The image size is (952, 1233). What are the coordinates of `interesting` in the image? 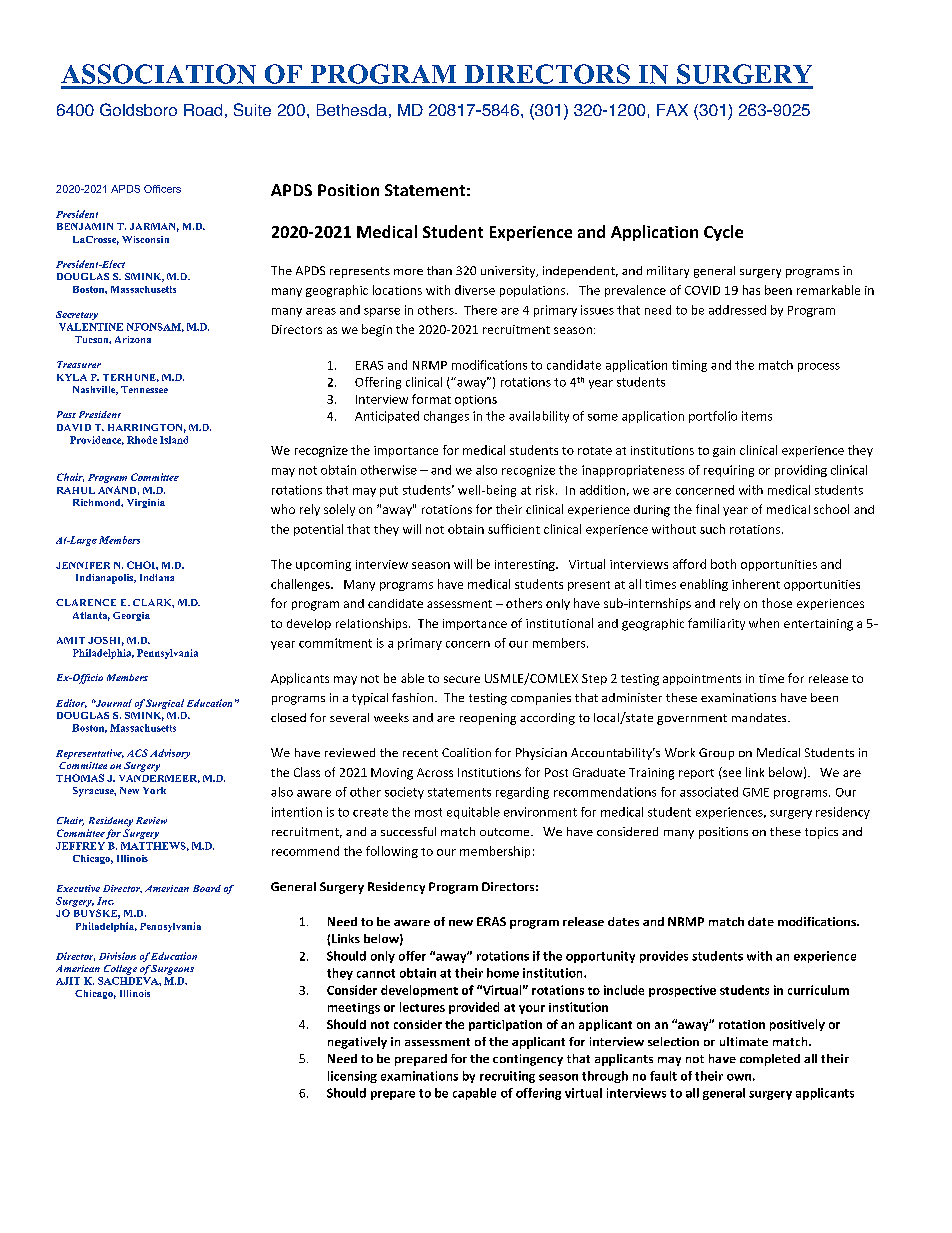 It's located at (526, 565).
